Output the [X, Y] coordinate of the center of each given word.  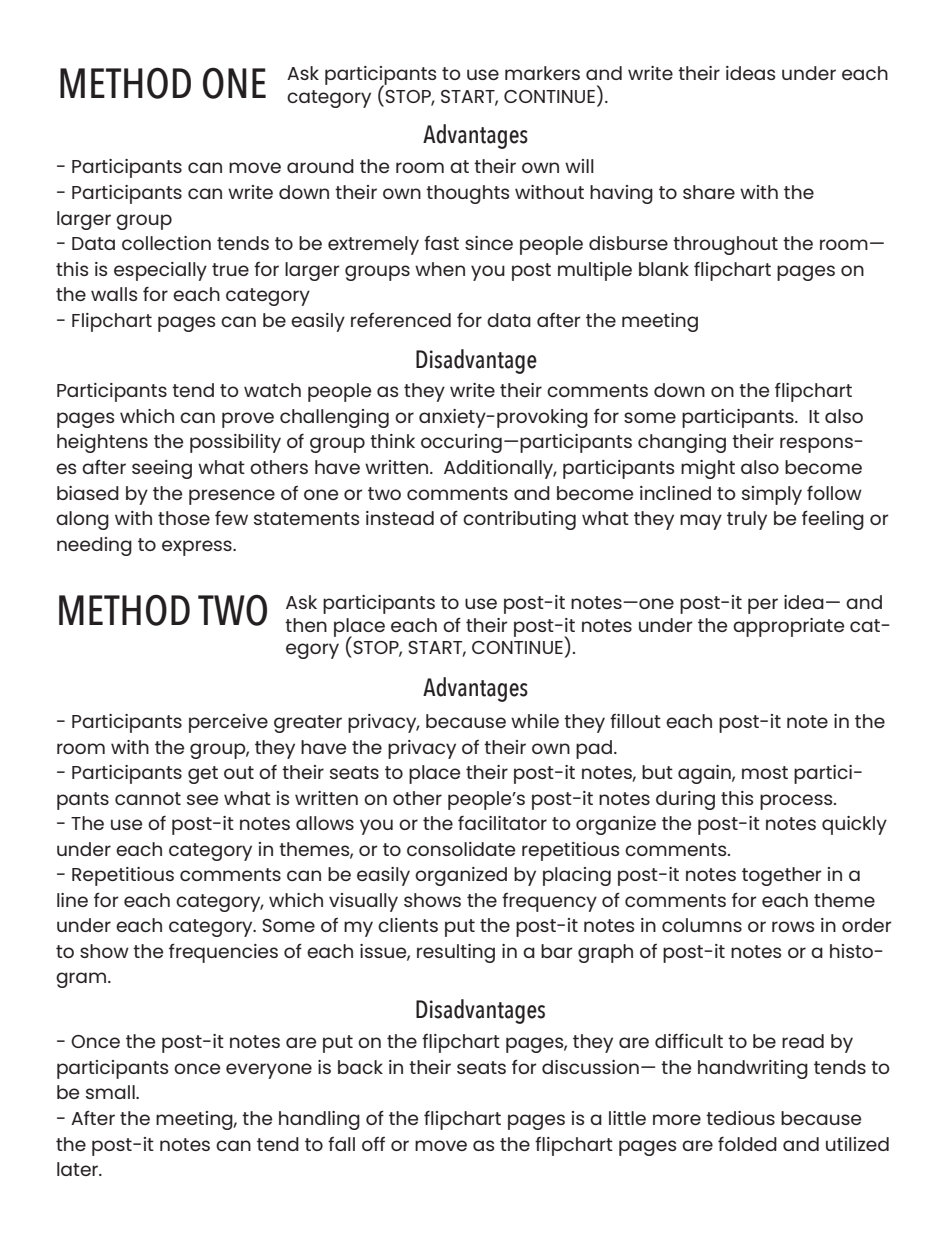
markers [542, 73]
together [782, 876]
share [709, 192]
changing [682, 443]
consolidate [461, 849]
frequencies [223, 953]
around [320, 166]
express [198, 548]
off [373, 1144]
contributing [519, 520]
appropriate [788, 627]
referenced [401, 320]
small [111, 1092]
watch [272, 390]
